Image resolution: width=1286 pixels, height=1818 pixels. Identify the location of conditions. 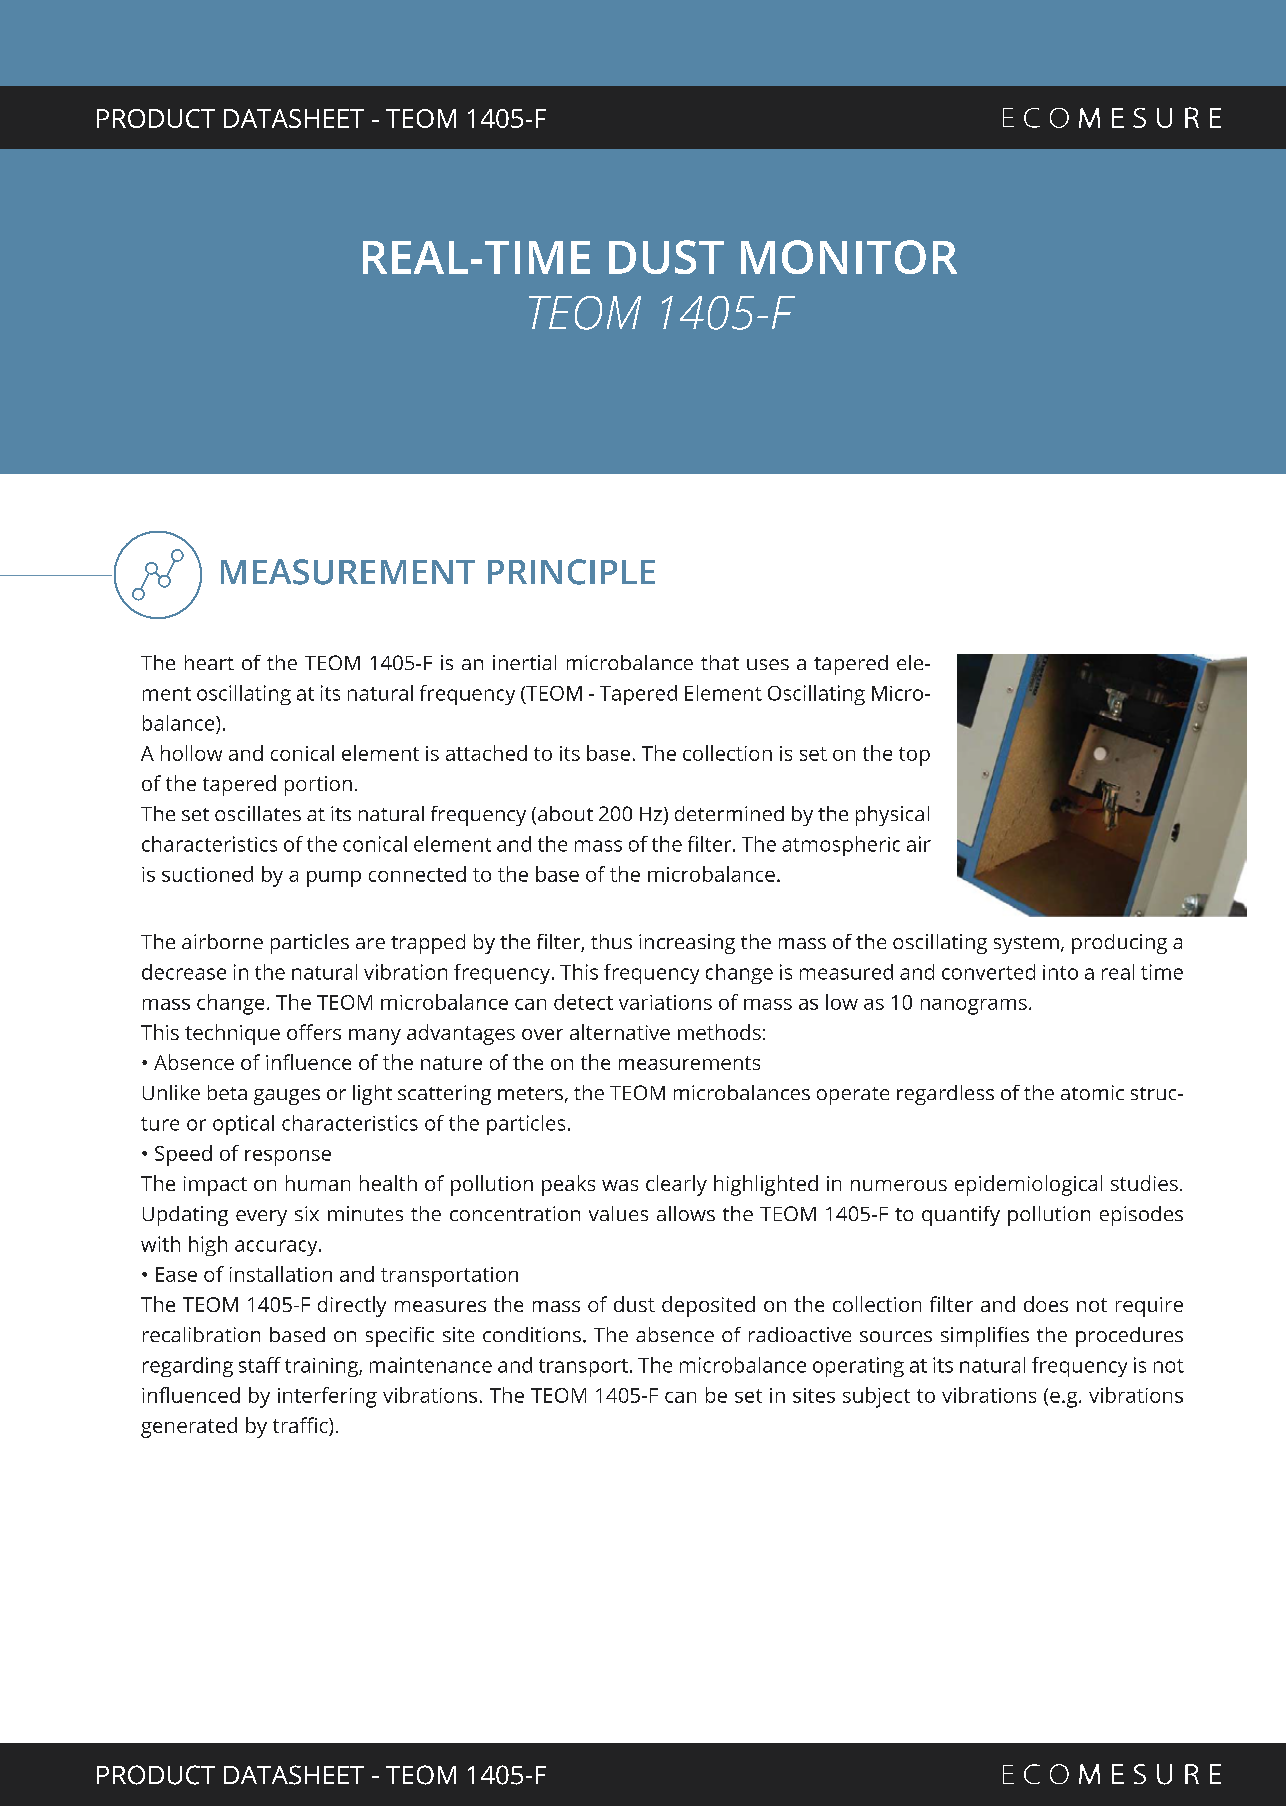
(532, 1334).
